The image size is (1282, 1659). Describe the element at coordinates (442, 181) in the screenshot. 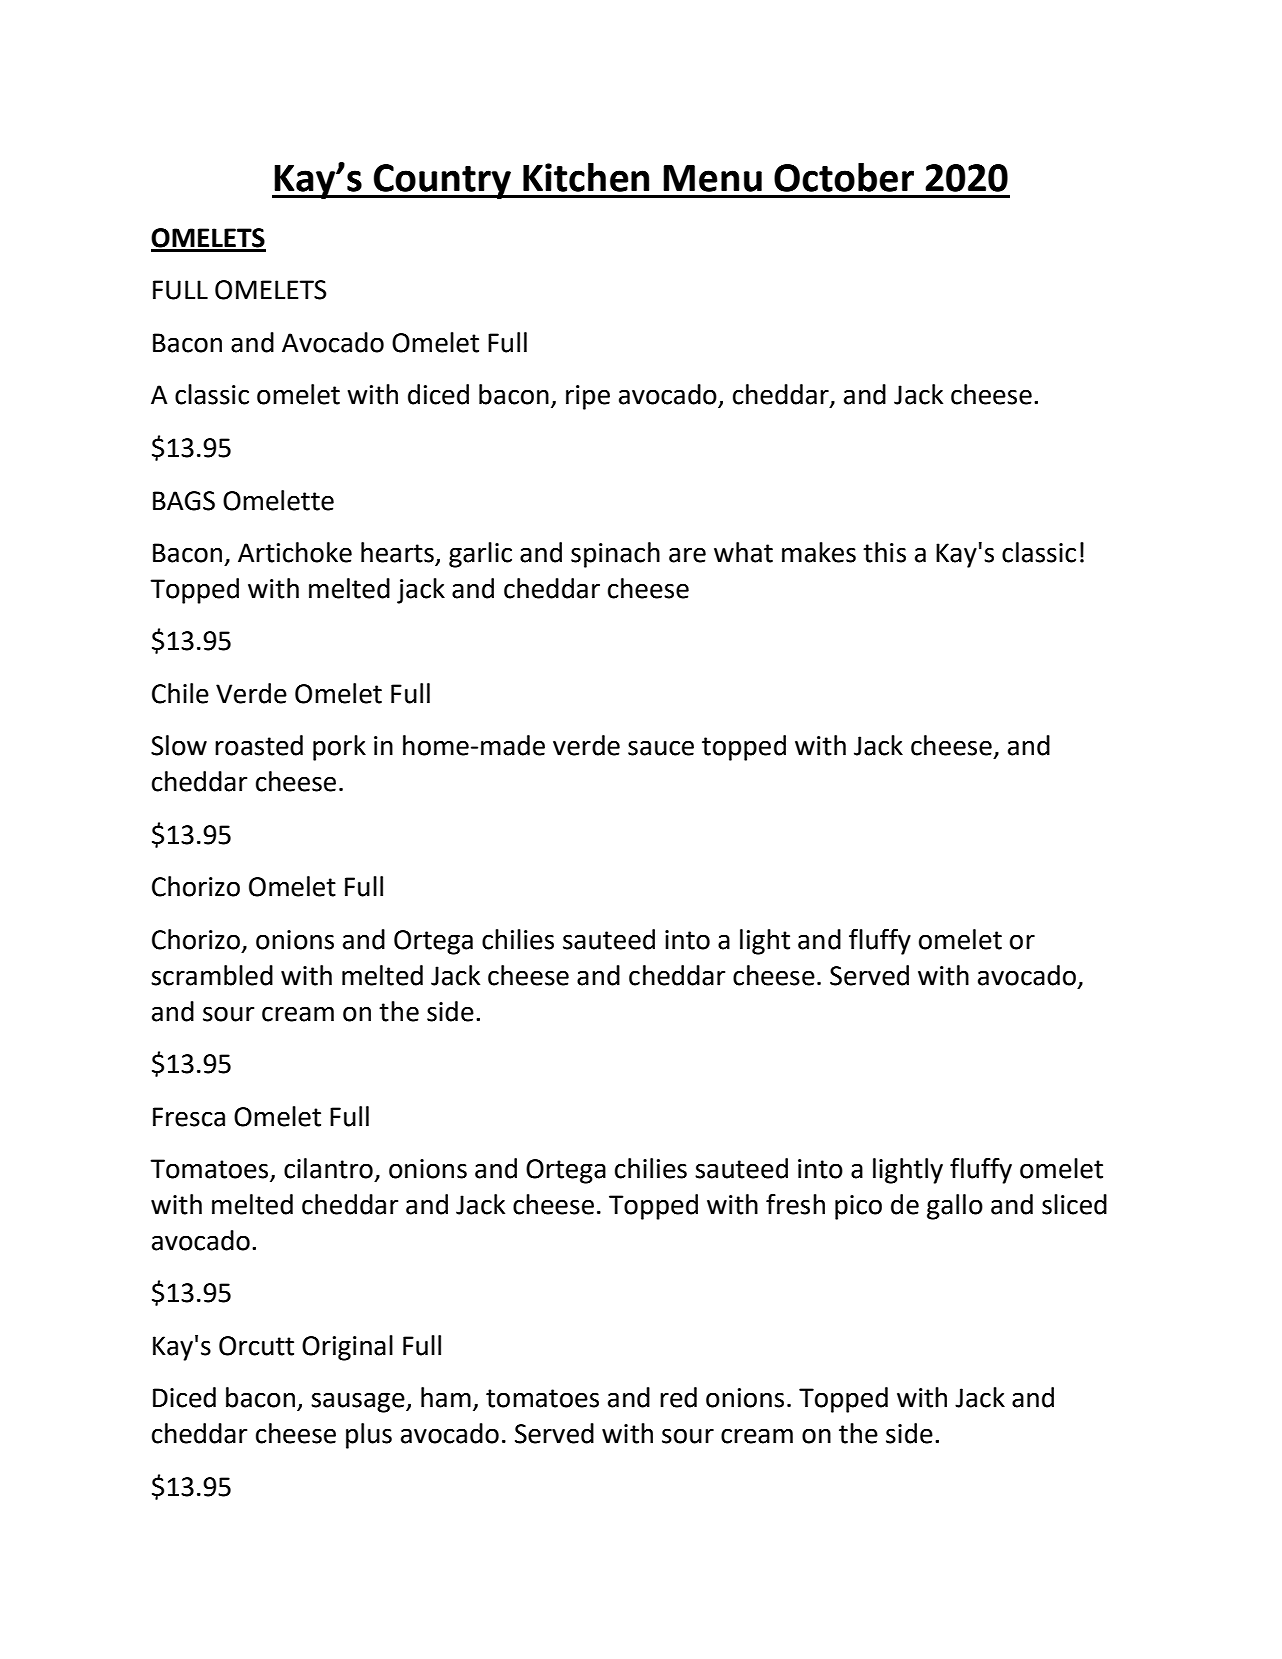

I see `Country` at that location.
